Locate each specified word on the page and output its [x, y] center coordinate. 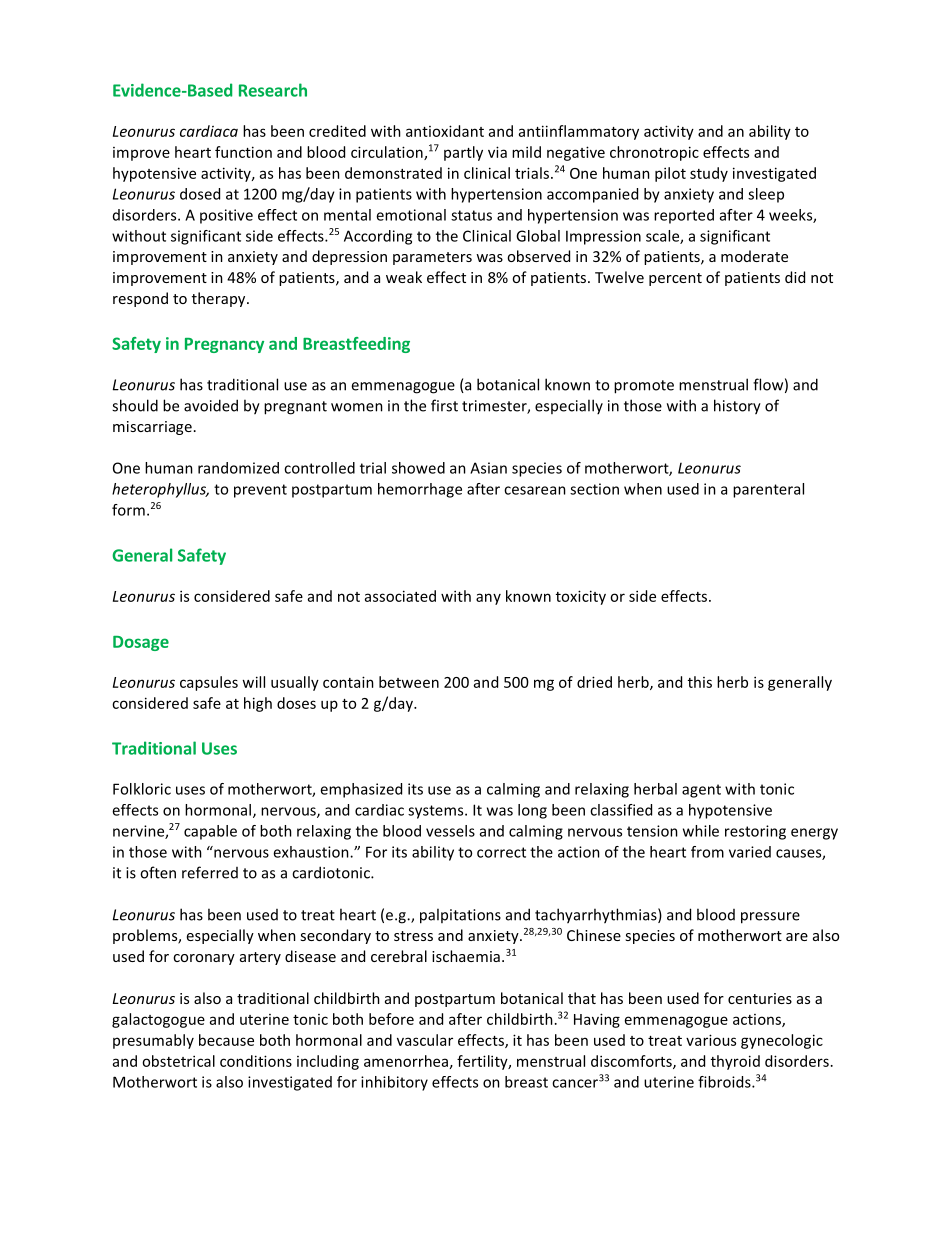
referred [210, 872]
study [709, 174]
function [243, 152]
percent [675, 279]
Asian [488, 468]
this [700, 682]
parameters [432, 258]
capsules [209, 683]
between [409, 682]
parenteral [768, 490]
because [226, 1040]
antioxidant [445, 131]
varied [750, 852]
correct [501, 852]
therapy [220, 299]
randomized [238, 468]
